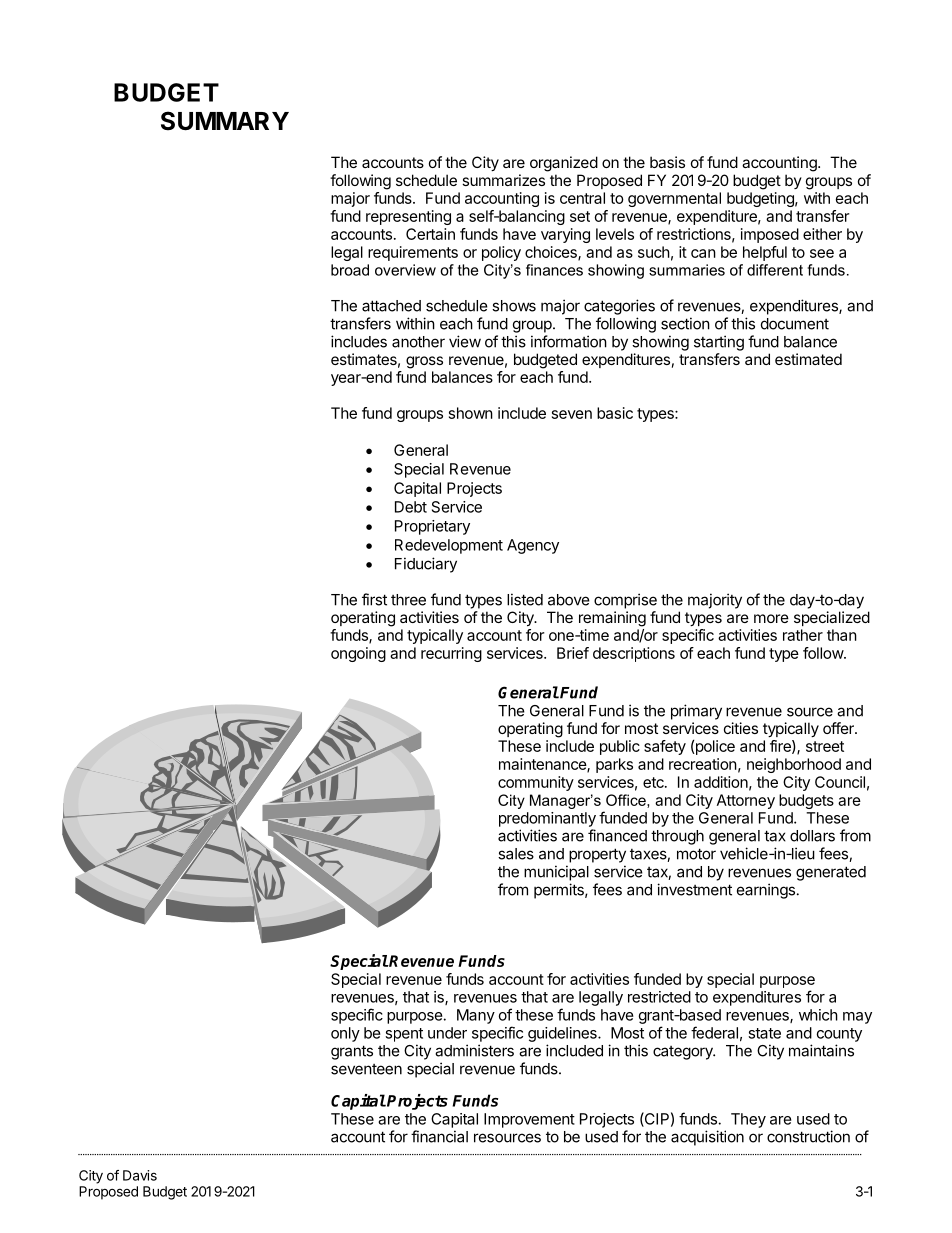 The width and height of the screenshot is (952, 1233). Describe the element at coordinates (667, 162) in the screenshot. I see `basis` at that location.
